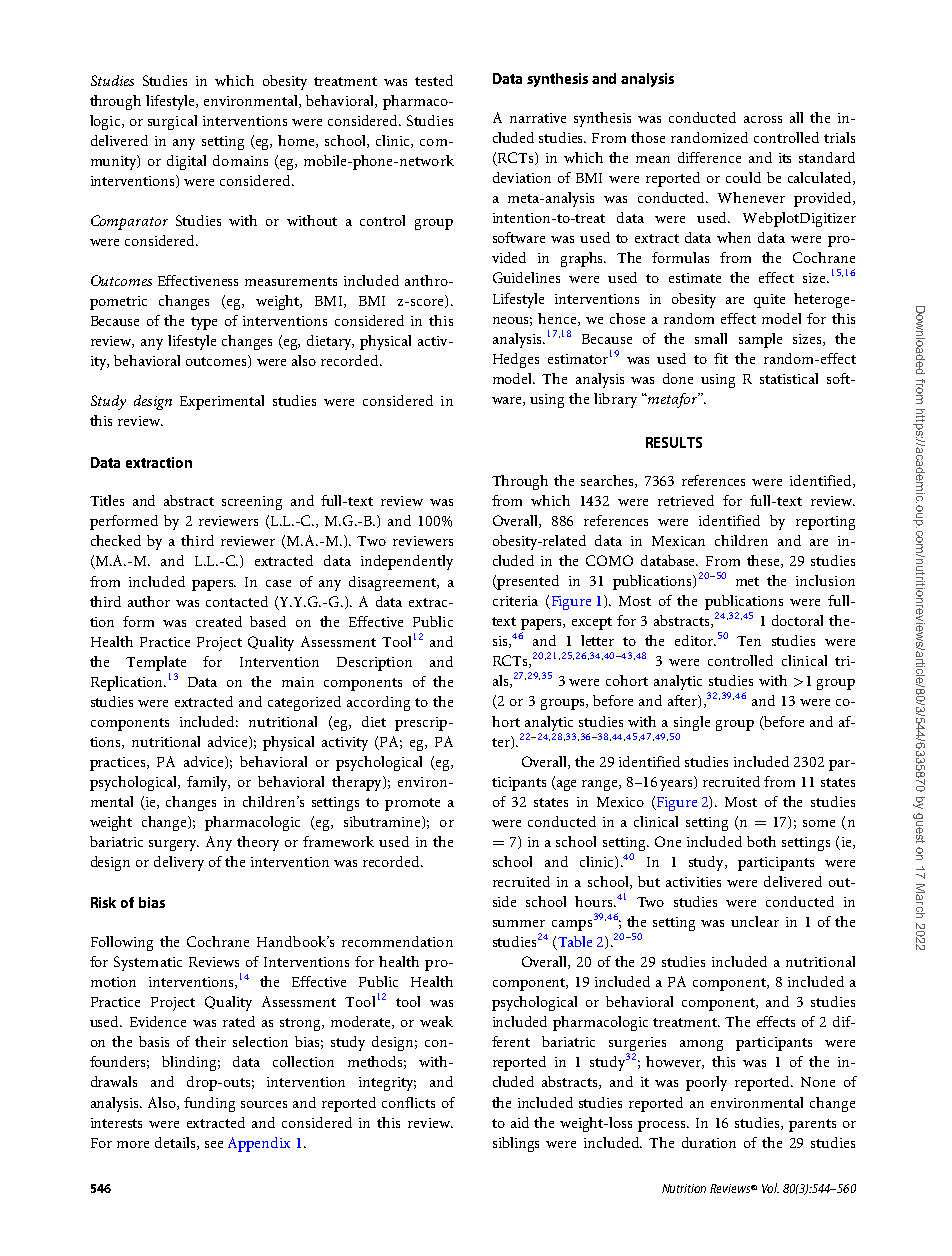 Image resolution: width=952 pixels, height=1256 pixels. I want to click on created, so click(219, 621).
